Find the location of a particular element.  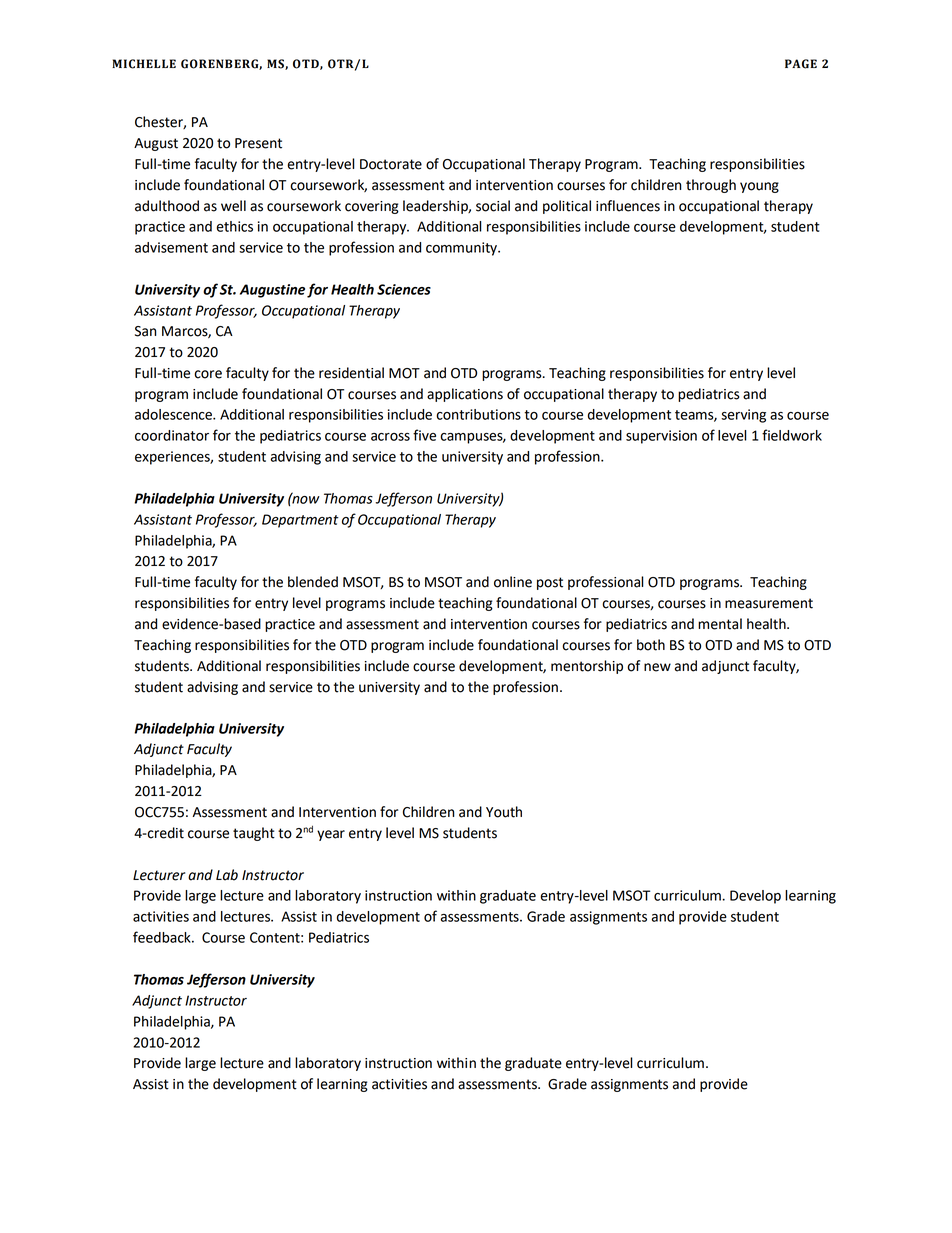

PAGE is located at coordinates (801, 64).
